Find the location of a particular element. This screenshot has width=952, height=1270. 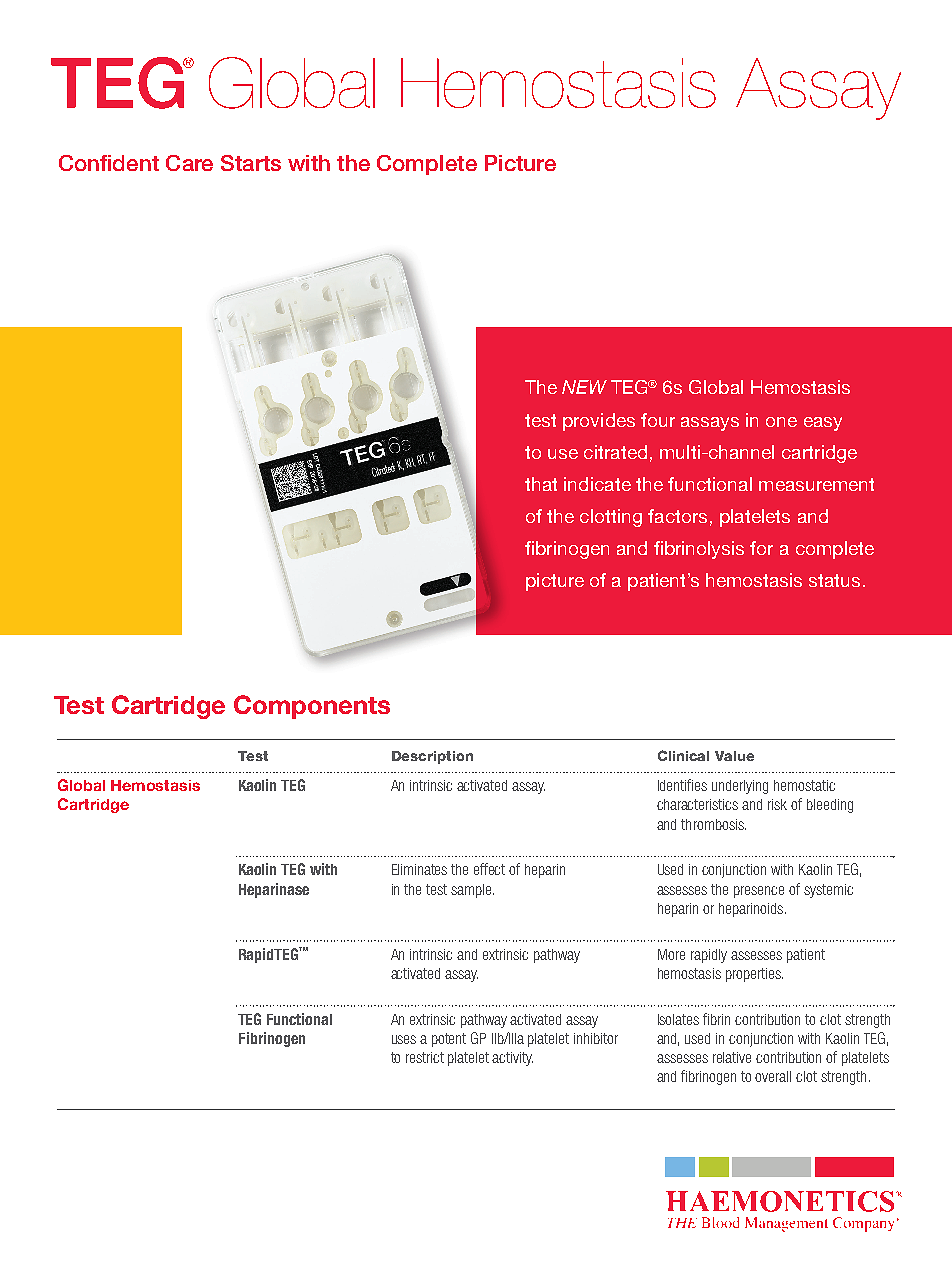

Eliminates is located at coordinates (419, 869).
